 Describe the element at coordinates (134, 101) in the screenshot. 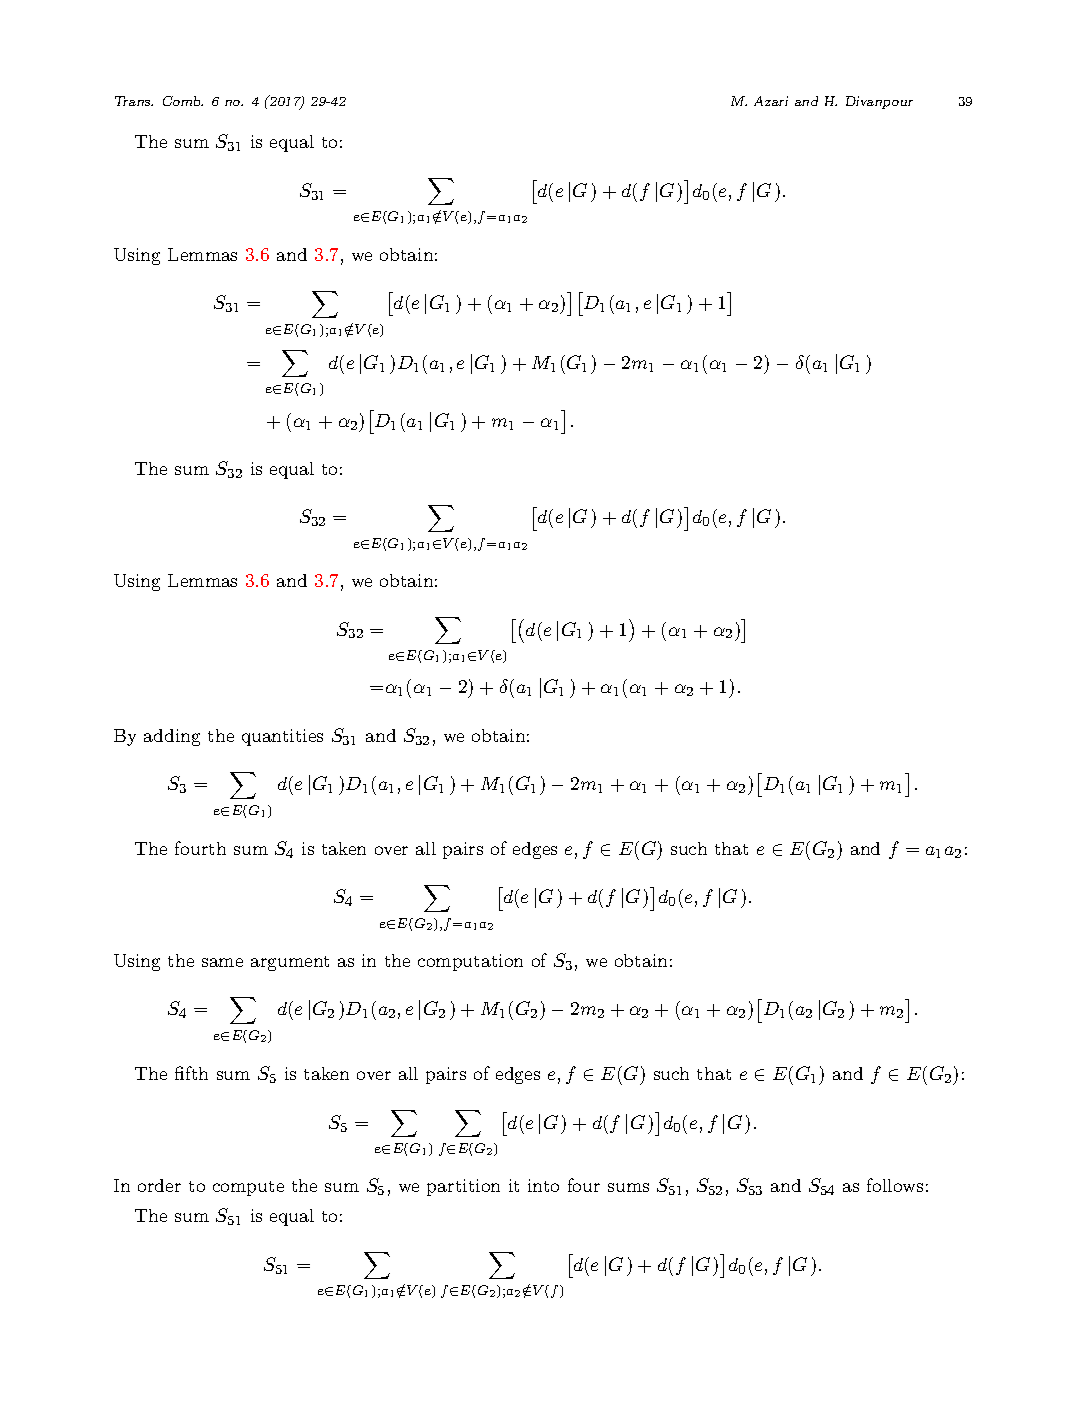

I see `Trans` at that location.
